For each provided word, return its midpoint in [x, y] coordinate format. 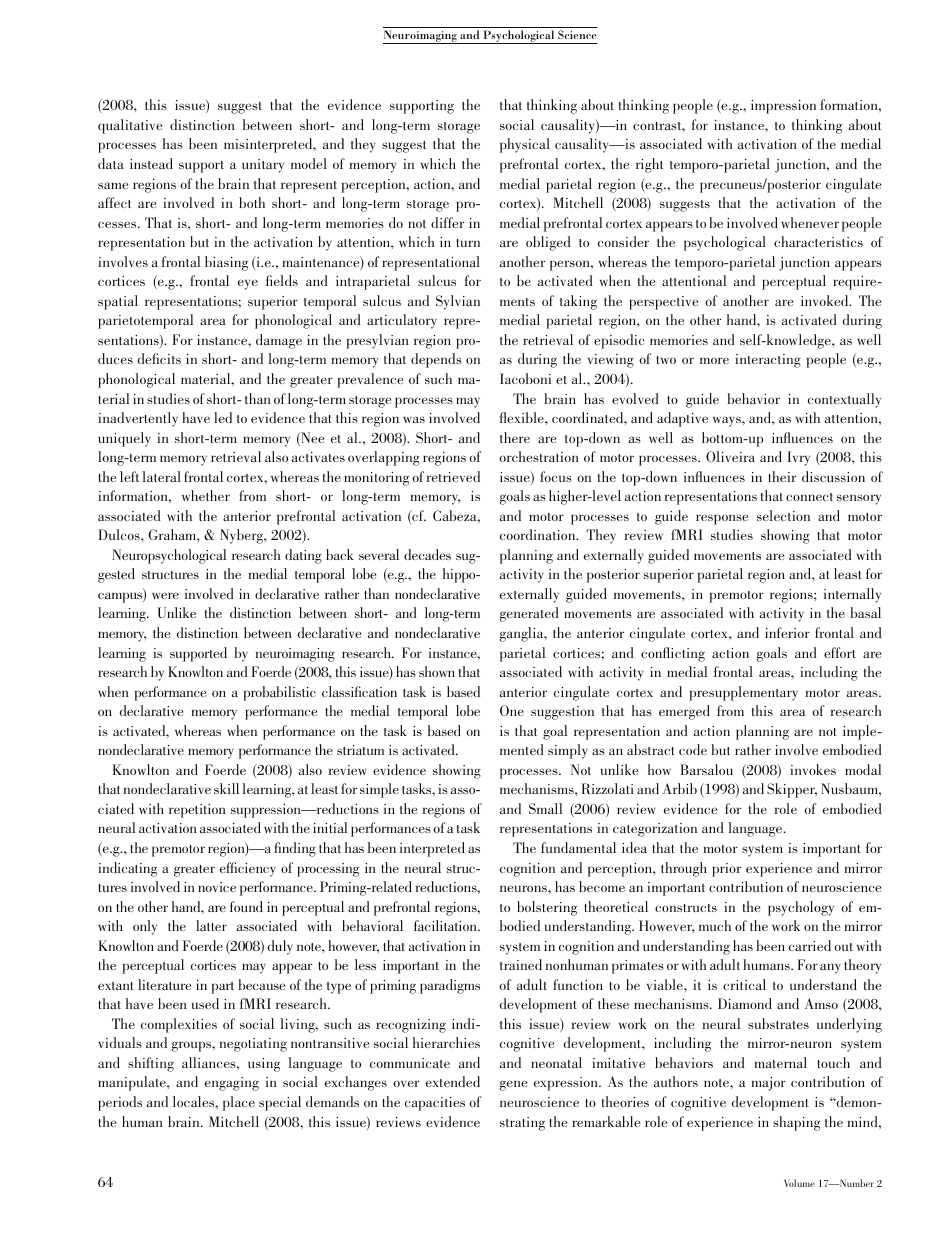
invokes [813, 769]
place [239, 1103]
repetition [197, 811]
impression [783, 107]
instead [151, 163]
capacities [435, 1104]
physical [525, 145]
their [782, 476]
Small [546, 808]
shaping [796, 1123]
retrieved [453, 476]
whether [206, 495]
